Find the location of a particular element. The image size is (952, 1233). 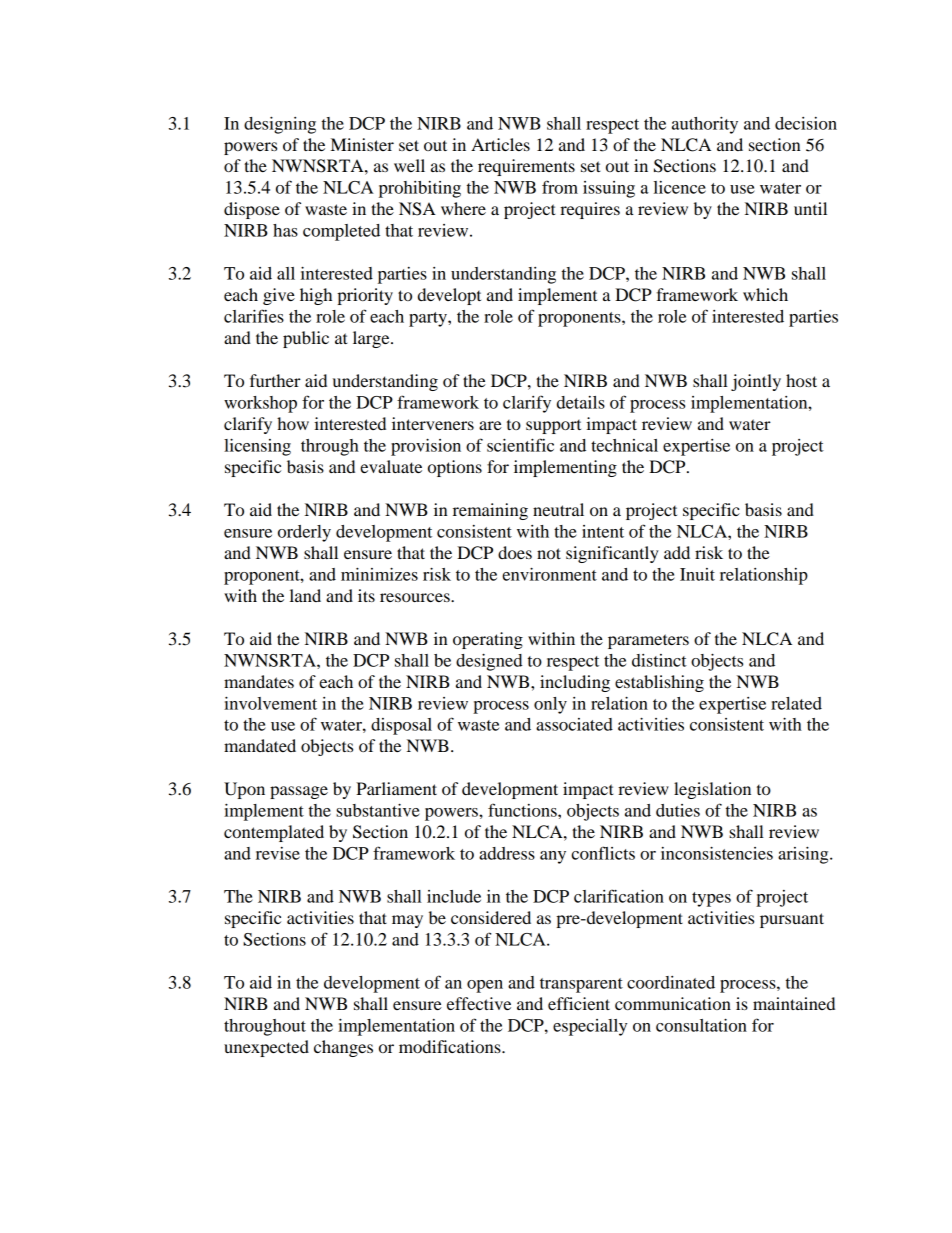

effective is located at coordinates (479, 1003).
